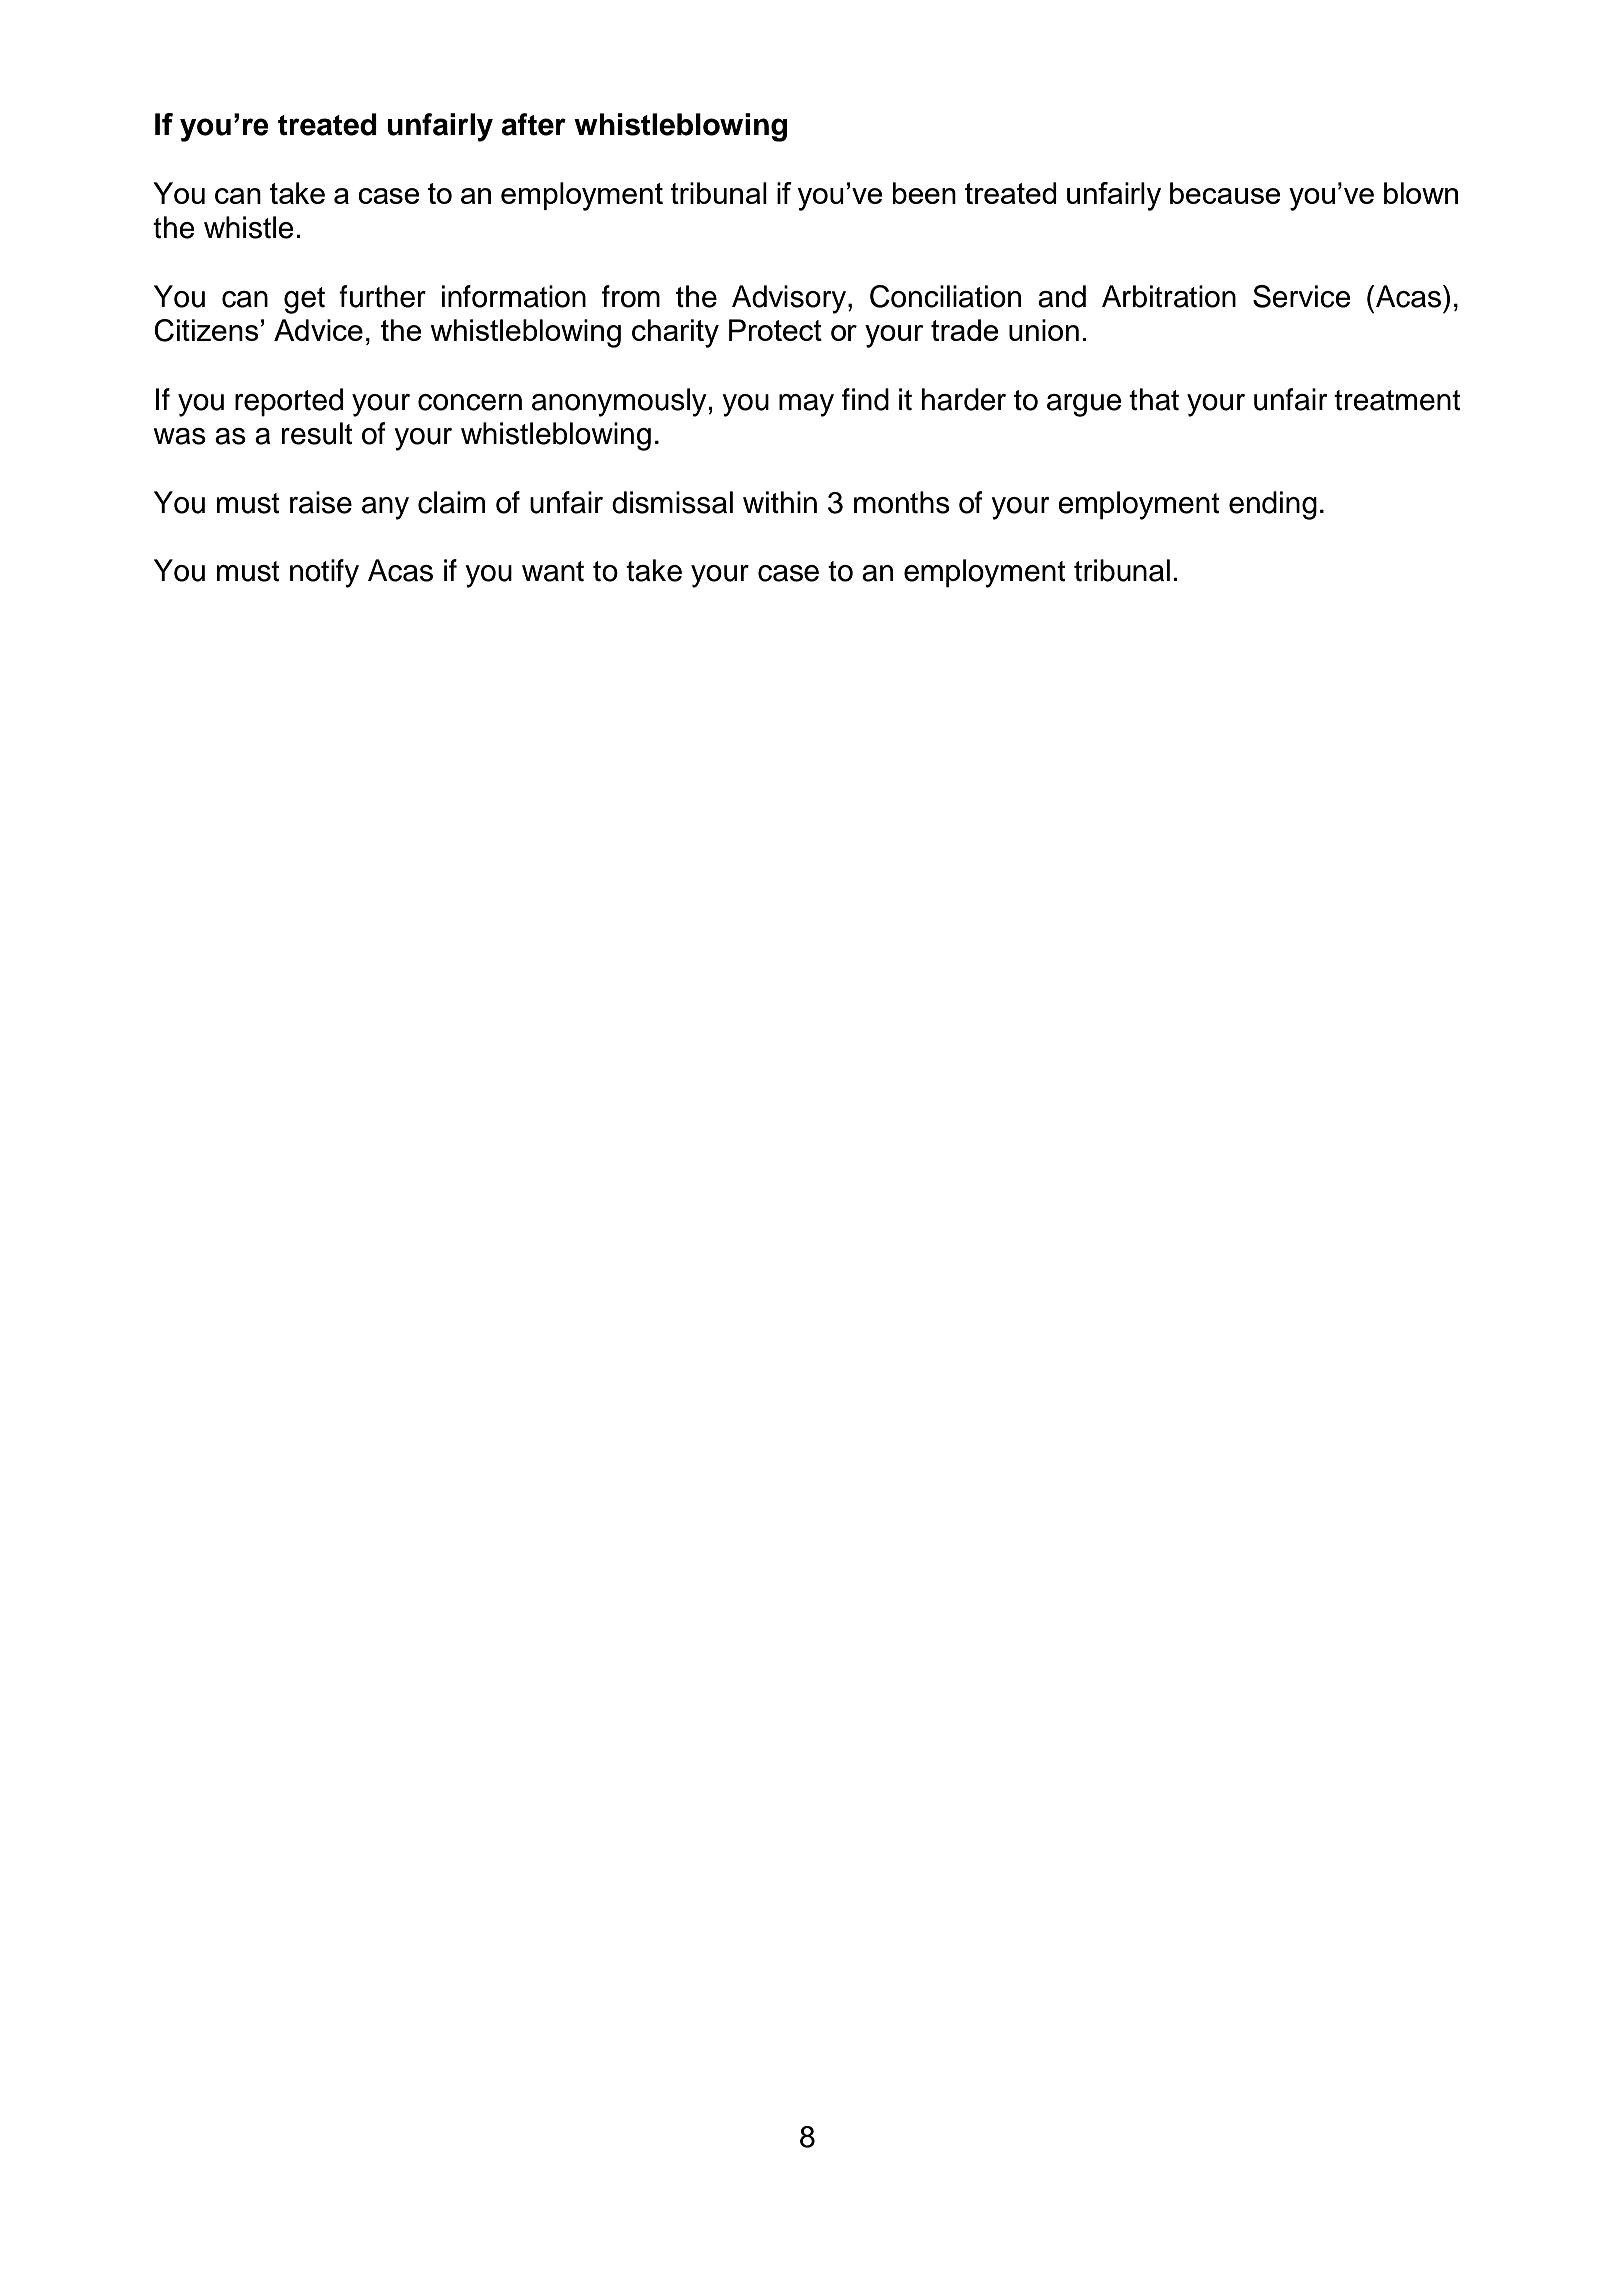 The height and width of the page is (2284, 1615). I want to click on union, so click(1044, 330).
